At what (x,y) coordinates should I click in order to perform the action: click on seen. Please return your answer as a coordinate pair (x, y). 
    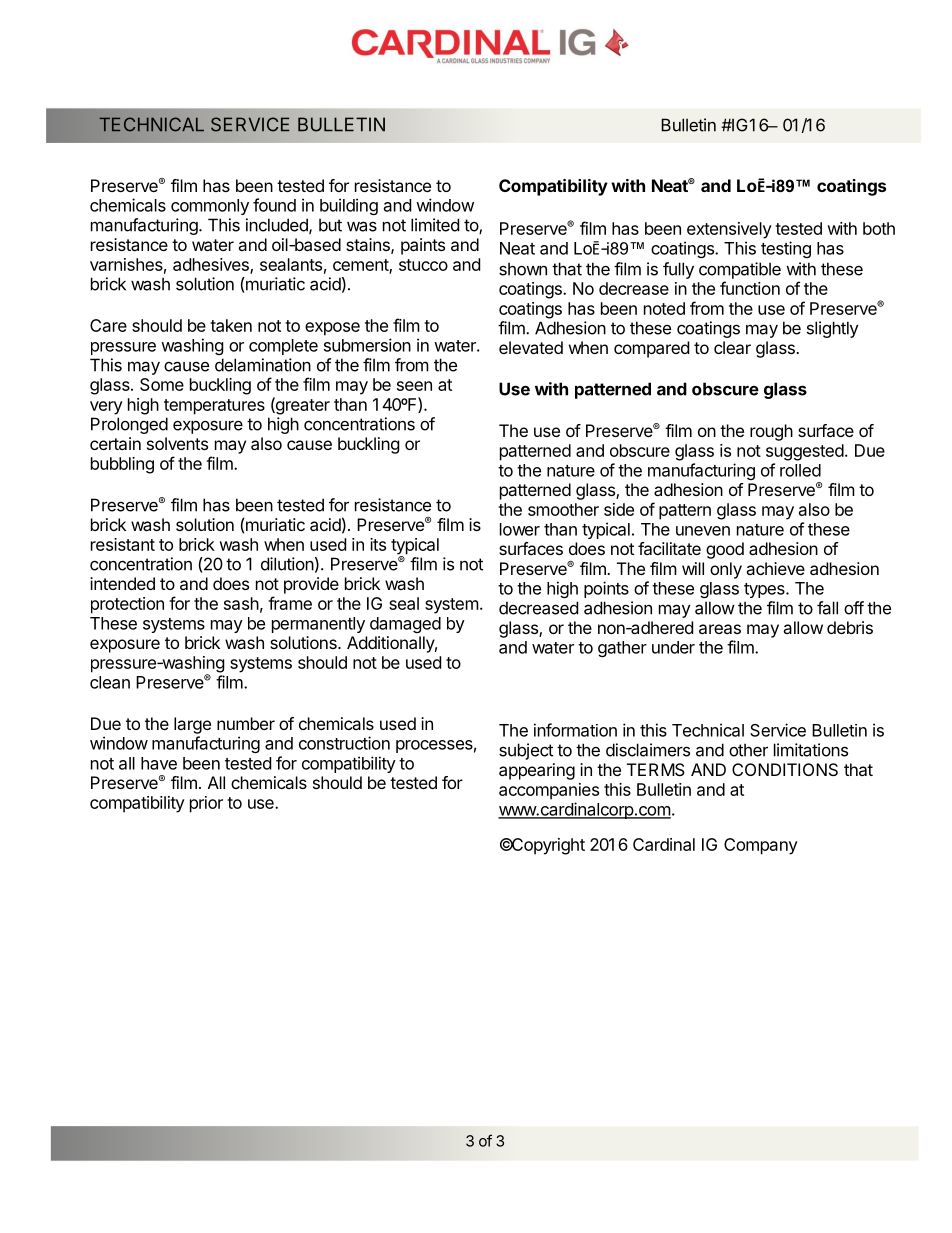
    Looking at the image, I should click on (414, 386).
